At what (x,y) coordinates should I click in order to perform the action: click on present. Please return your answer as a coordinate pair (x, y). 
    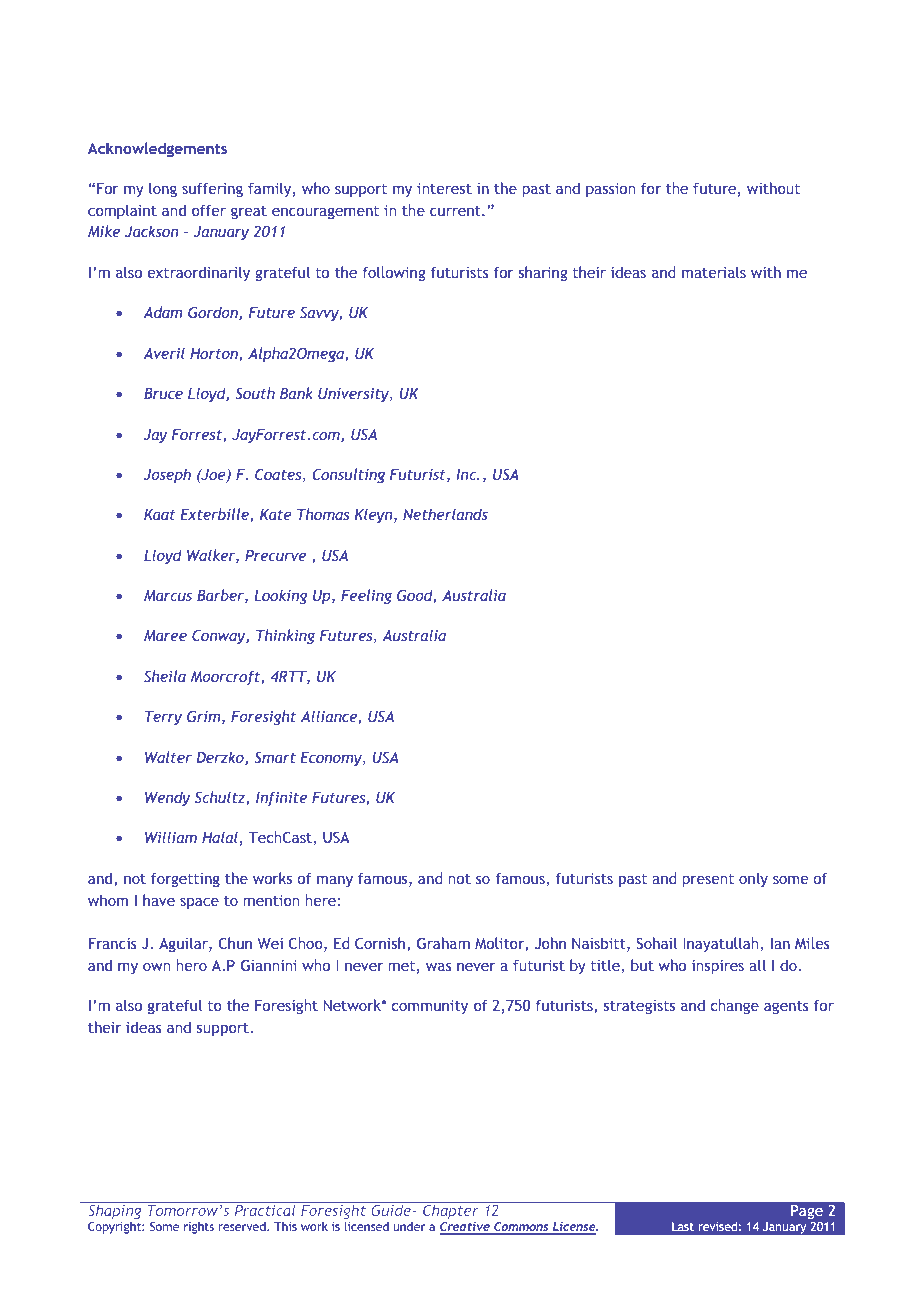
    Looking at the image, I should click on (708, 880).
